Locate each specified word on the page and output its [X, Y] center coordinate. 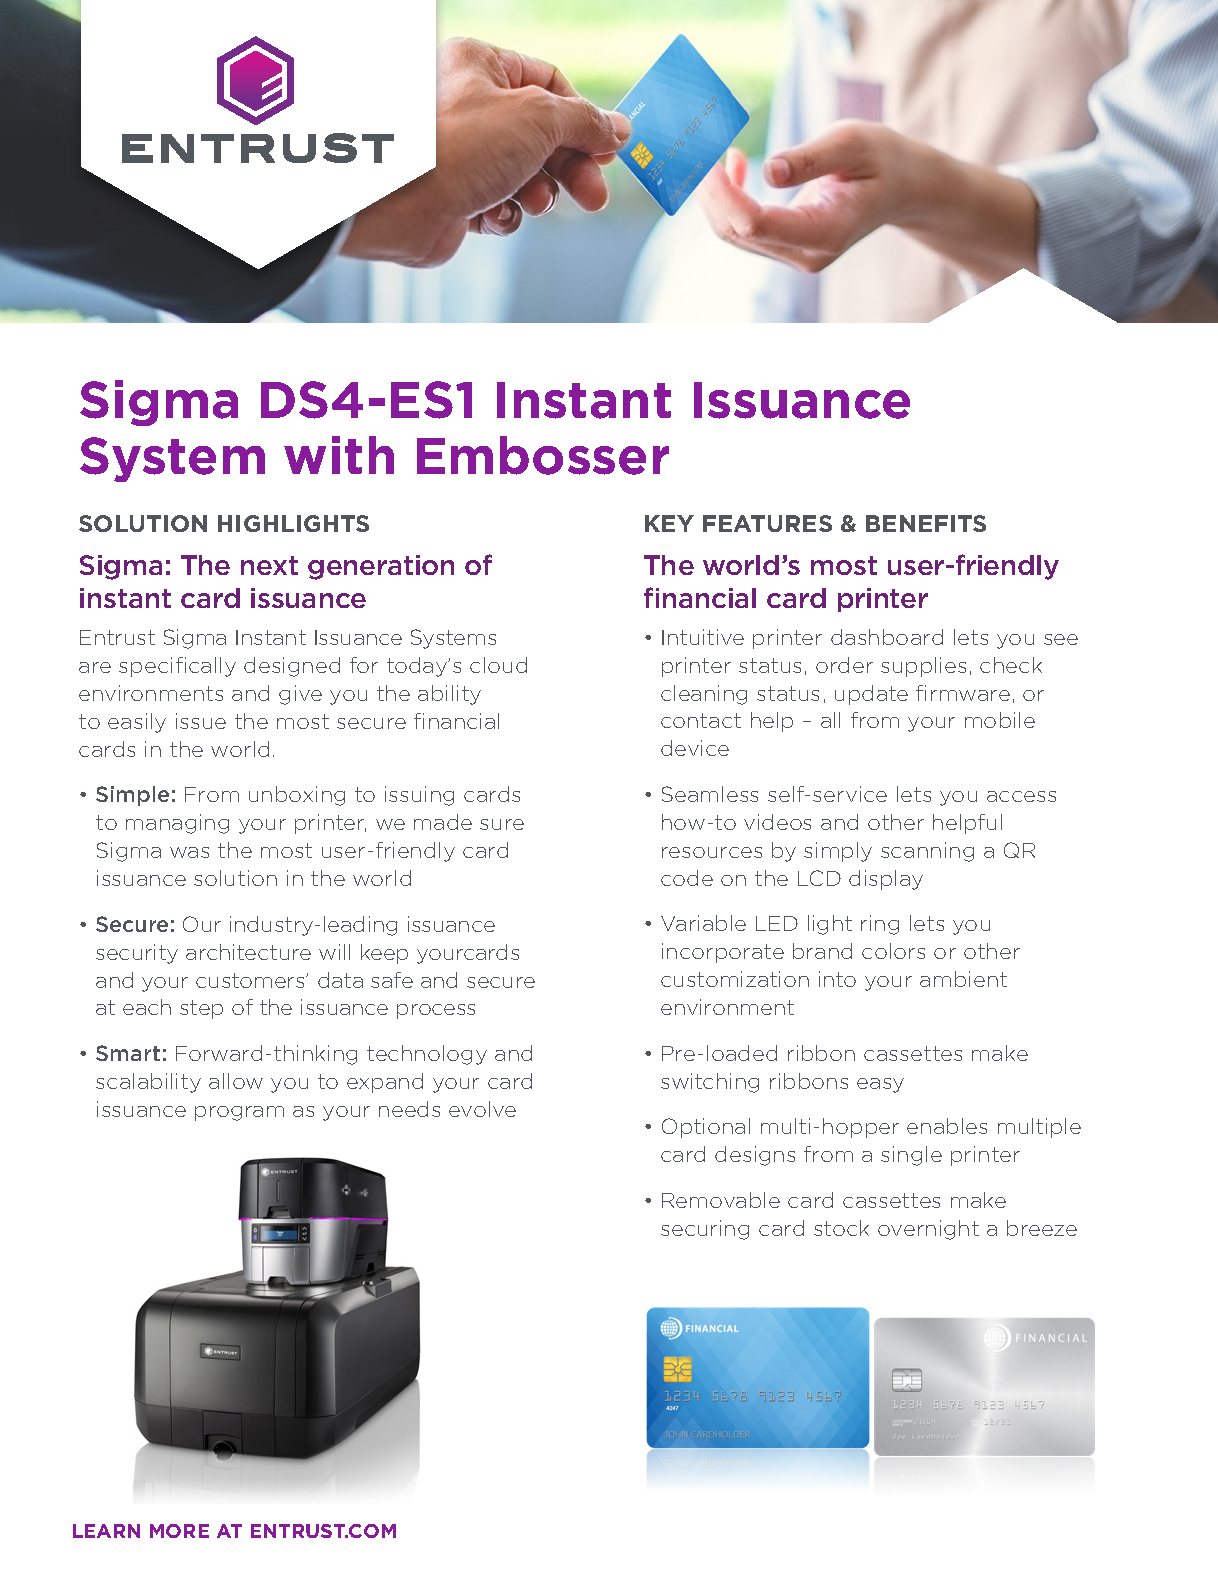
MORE [179, 1531]
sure [502, 824]
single [911, 1156]
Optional [706, 1128]
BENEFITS [926, 523]
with [339, 455]
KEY [669, 523]
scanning [927, 852]
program [239, 1113]
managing [177, 824]
